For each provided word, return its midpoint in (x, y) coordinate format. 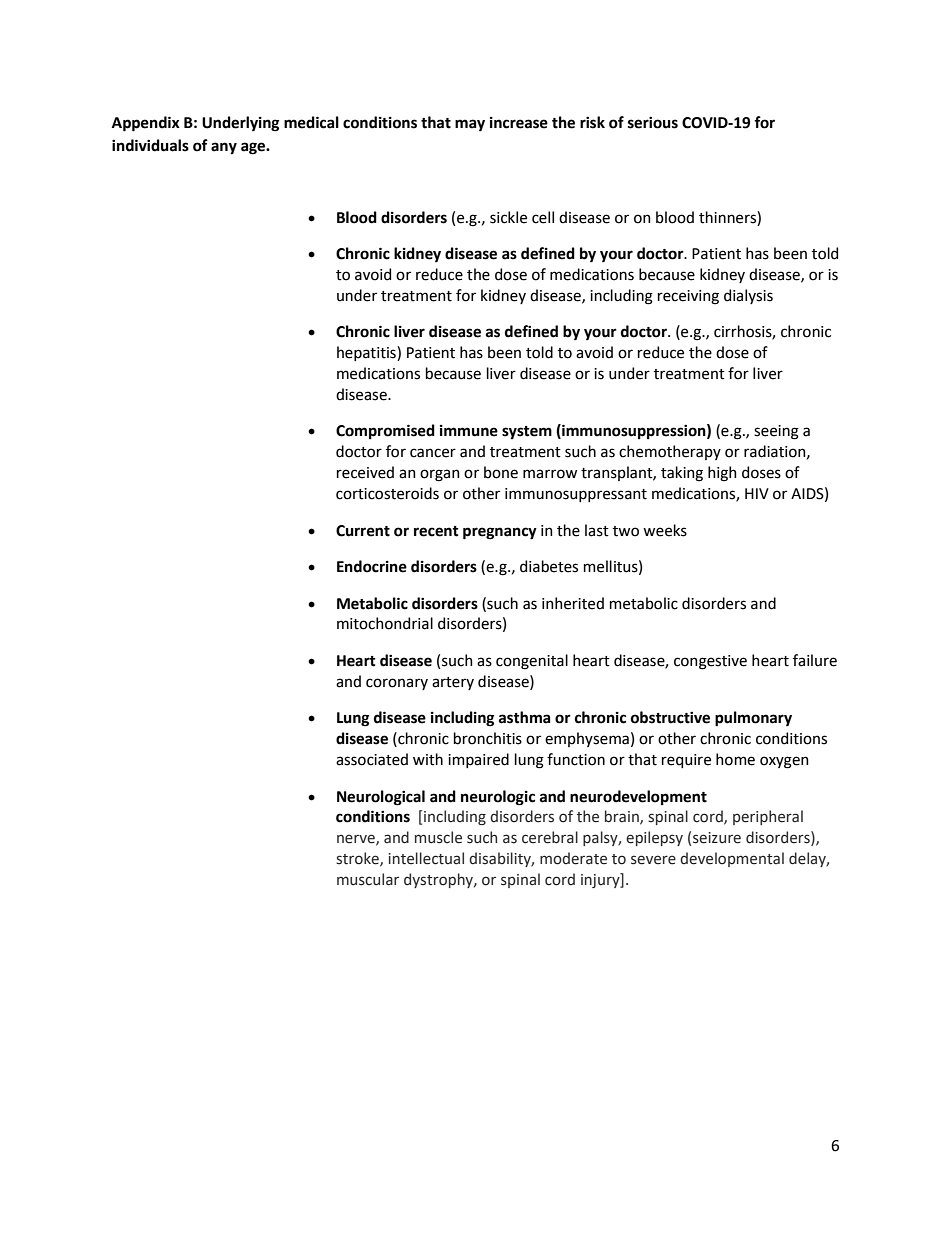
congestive (710, 662)
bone (501, 472)
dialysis (748, 296)
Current (363, 531)
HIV (757, 493)
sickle (508, 217)
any (224, 148)
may (470, 125)
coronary (397, 684)
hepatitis (367, 353)
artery (453, 683)
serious (653, 123)
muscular (368, 879)
